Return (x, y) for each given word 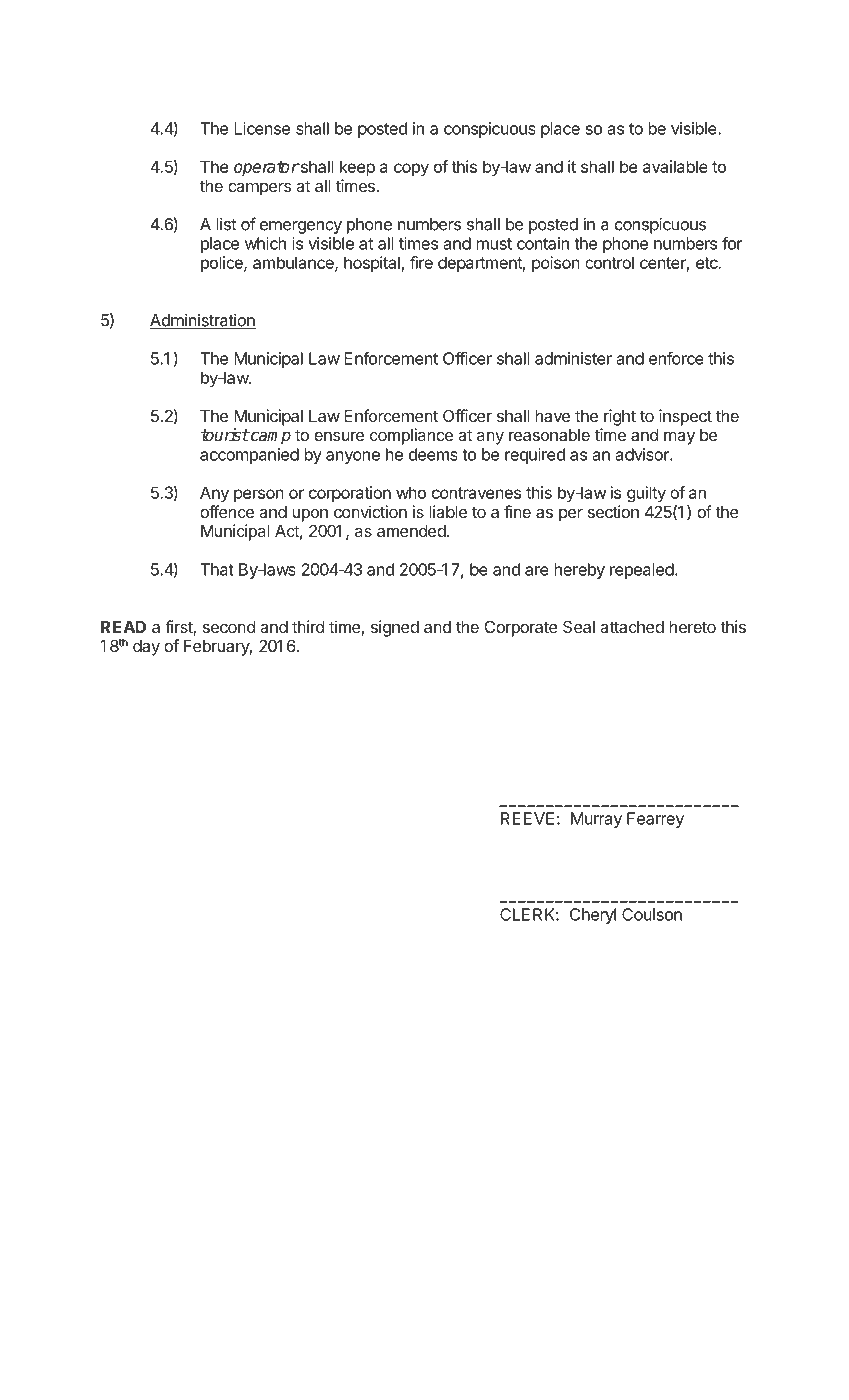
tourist (225, 435)
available (675, 166)
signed (395, 628)
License (262, 128)
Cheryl (593, 916)
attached (632, 627)
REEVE (527, 818)
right (620, 417)
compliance (411, 436)
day (146, 648)
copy (411, 169)
